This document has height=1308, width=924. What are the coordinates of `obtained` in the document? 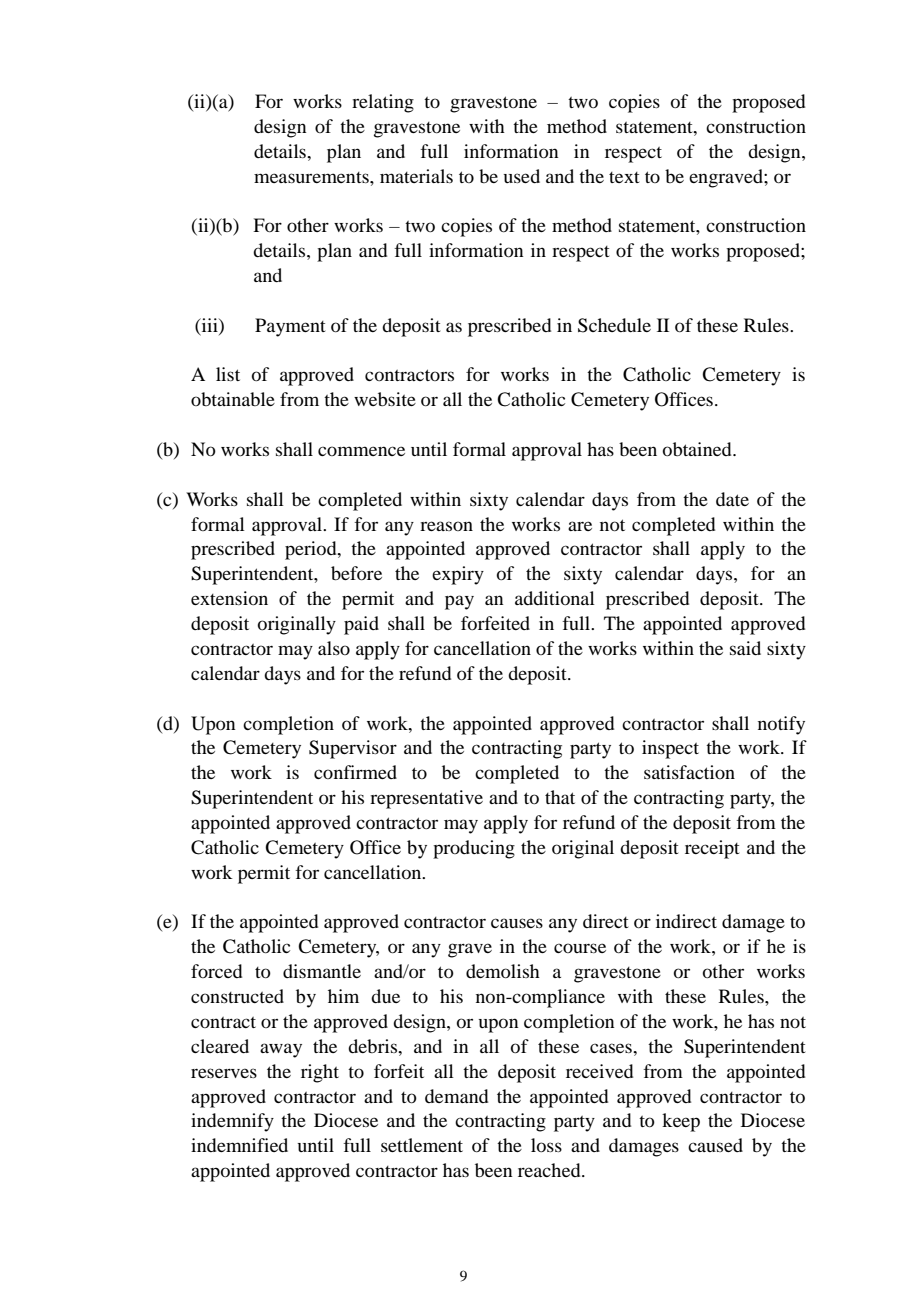 It's located at (698, 449).
